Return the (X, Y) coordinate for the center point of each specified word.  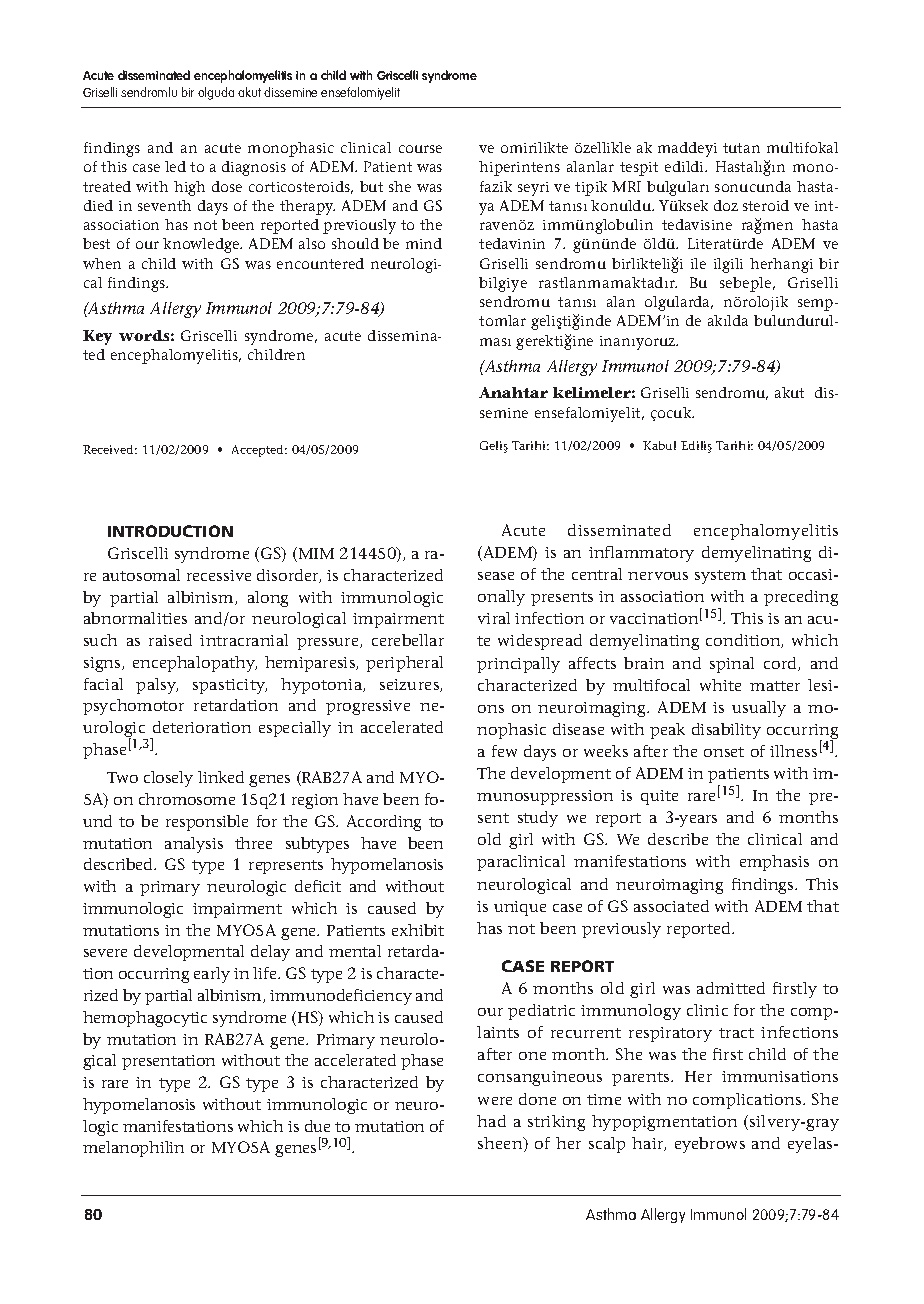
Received (110, 449)
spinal (732, 665)
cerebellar (408, 640)
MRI (626, 186)
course (420, 149)
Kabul (659, 445)
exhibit (418, 930)
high (189, 188)
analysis (194, 845)
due (317, 1126)
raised (170, 640)
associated (671, 906)
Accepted (259, 451)
